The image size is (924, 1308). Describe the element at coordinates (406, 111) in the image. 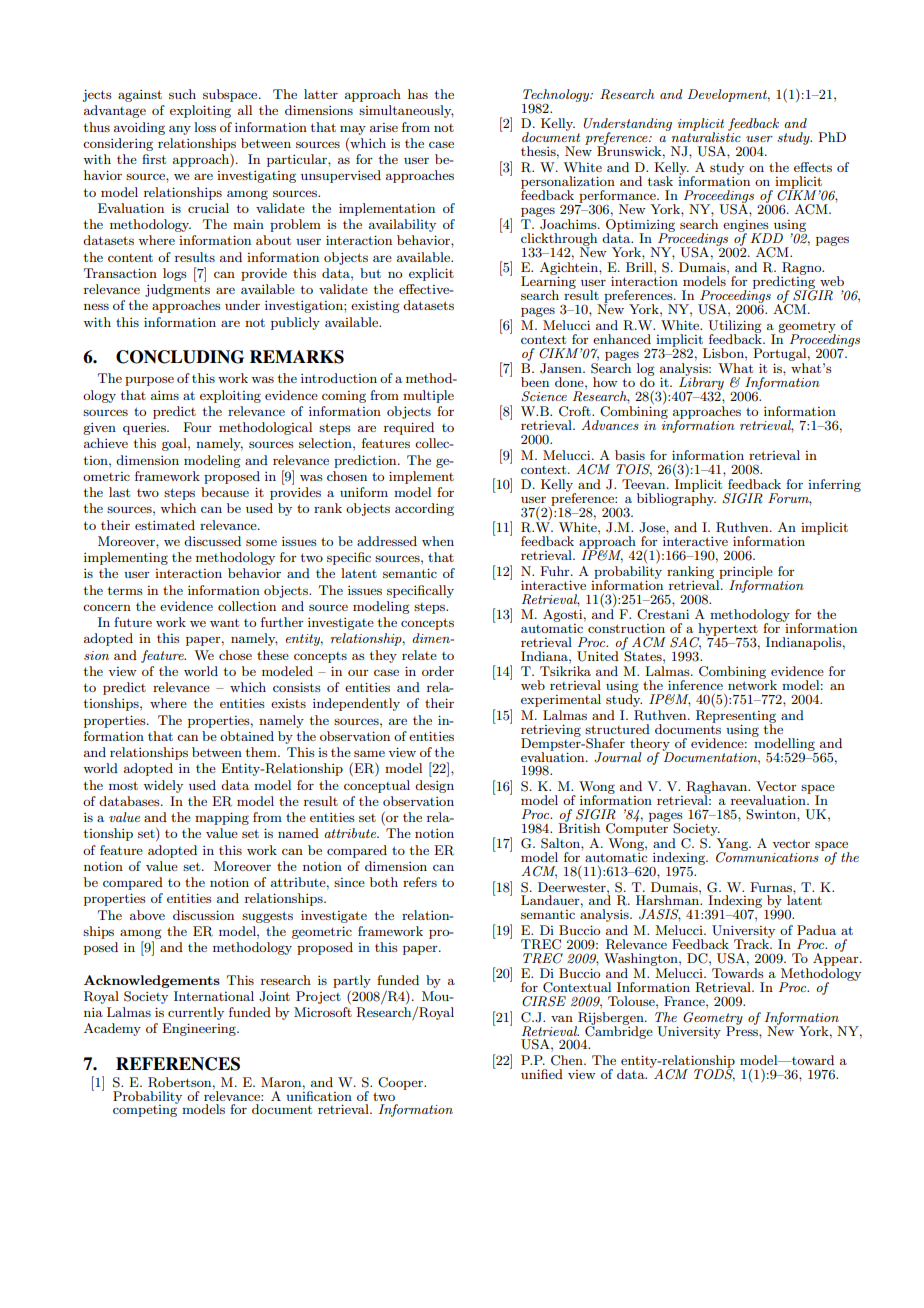

I see `simultaneously` at that location.
